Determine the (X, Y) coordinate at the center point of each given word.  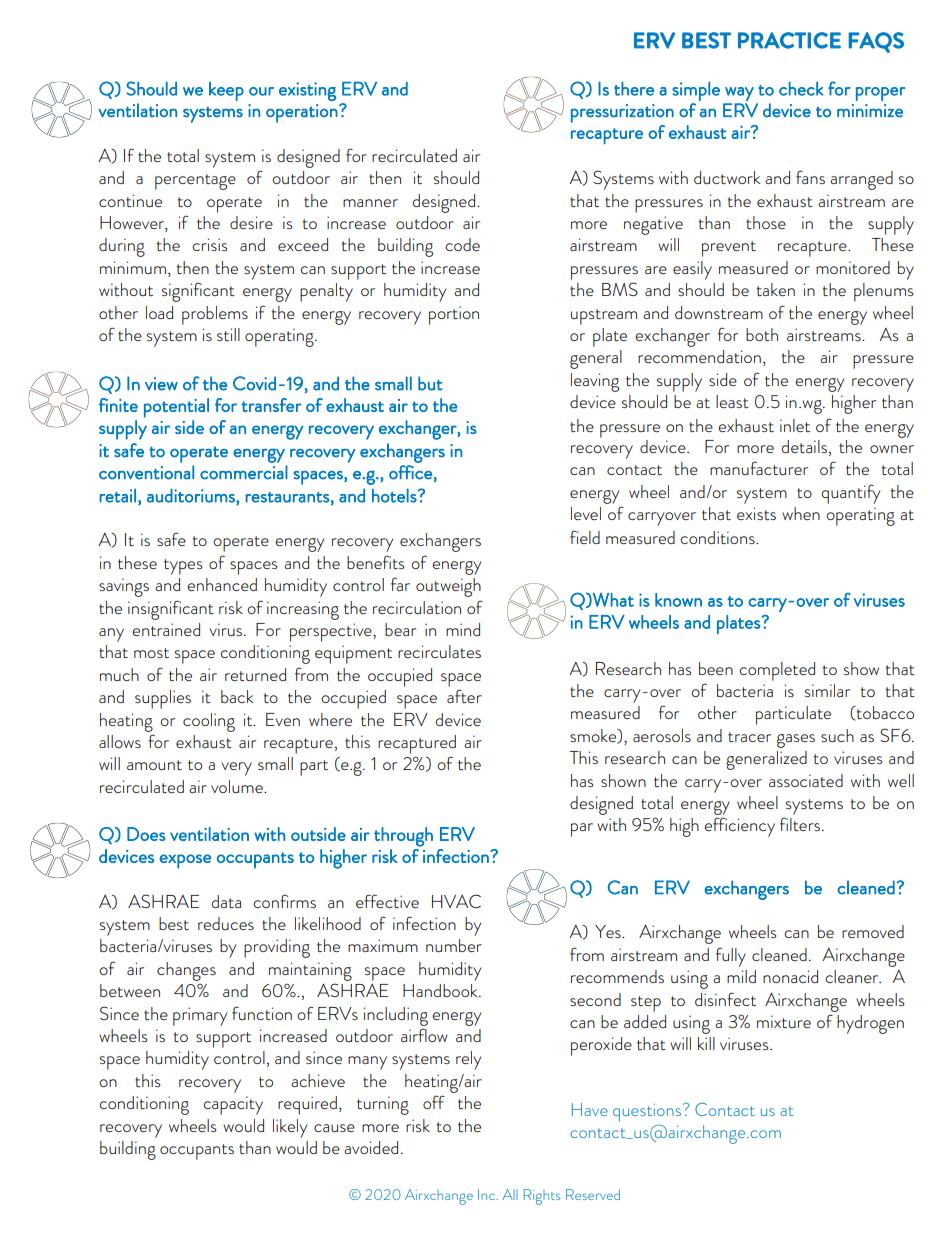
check (801, 89)
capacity (233, 1105)
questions (647, 1113)
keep (226, 91)
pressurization (622, 113)
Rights (542, 1197)
